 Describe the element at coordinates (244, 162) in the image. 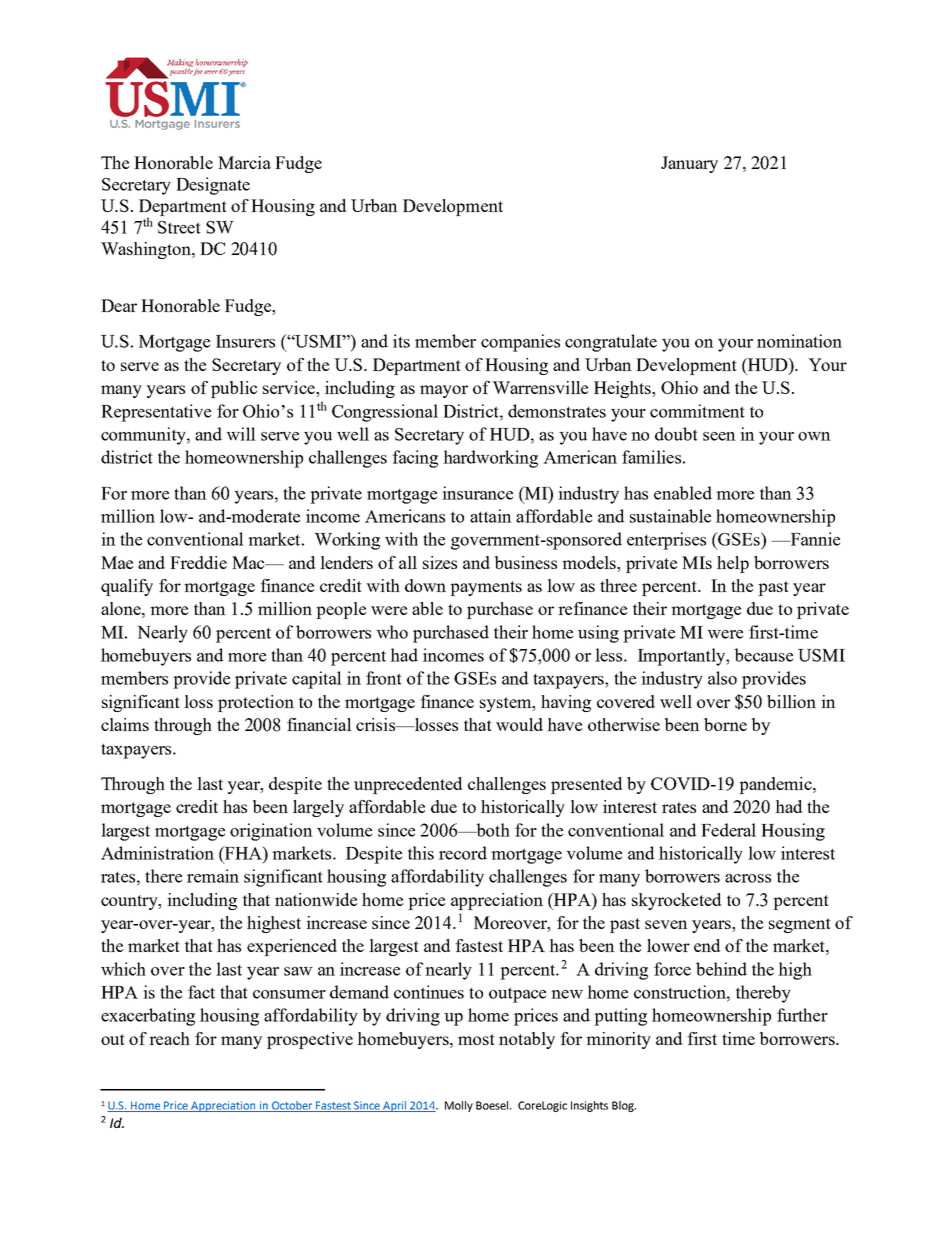

I see `Marcia` at that location.
